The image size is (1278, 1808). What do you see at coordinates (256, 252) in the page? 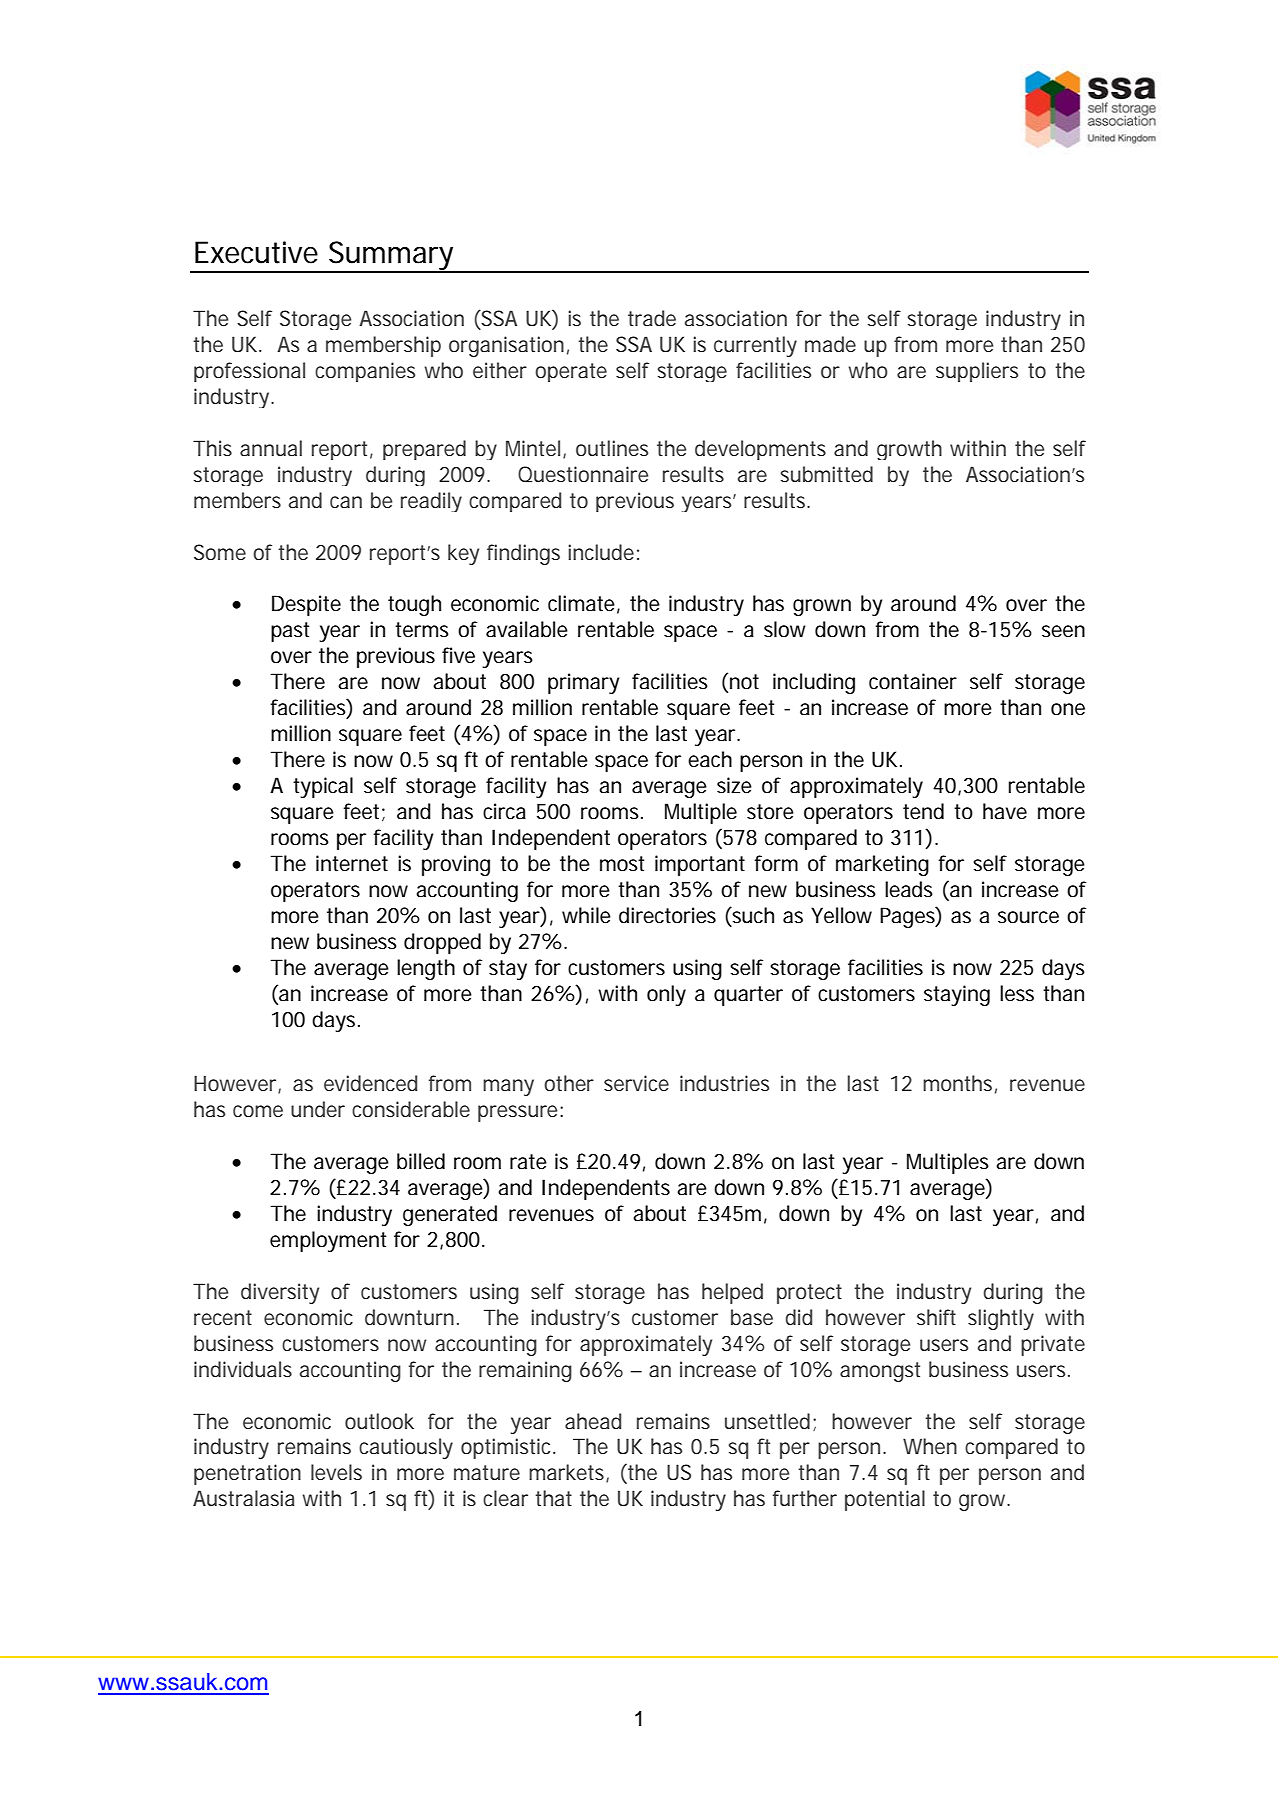
I see `Executive` at bounding box center [256, 252].
